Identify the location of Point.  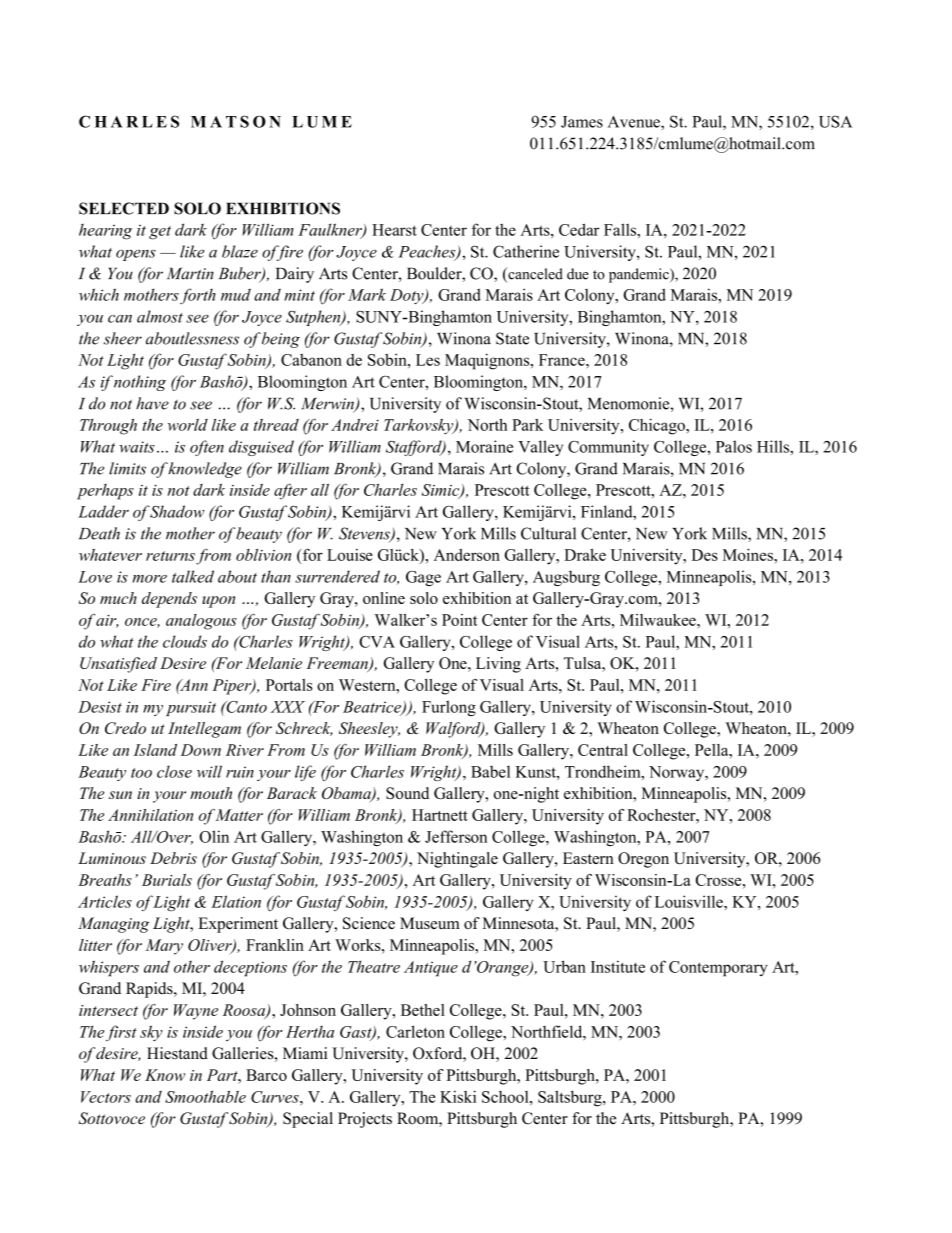
(460, 620).
